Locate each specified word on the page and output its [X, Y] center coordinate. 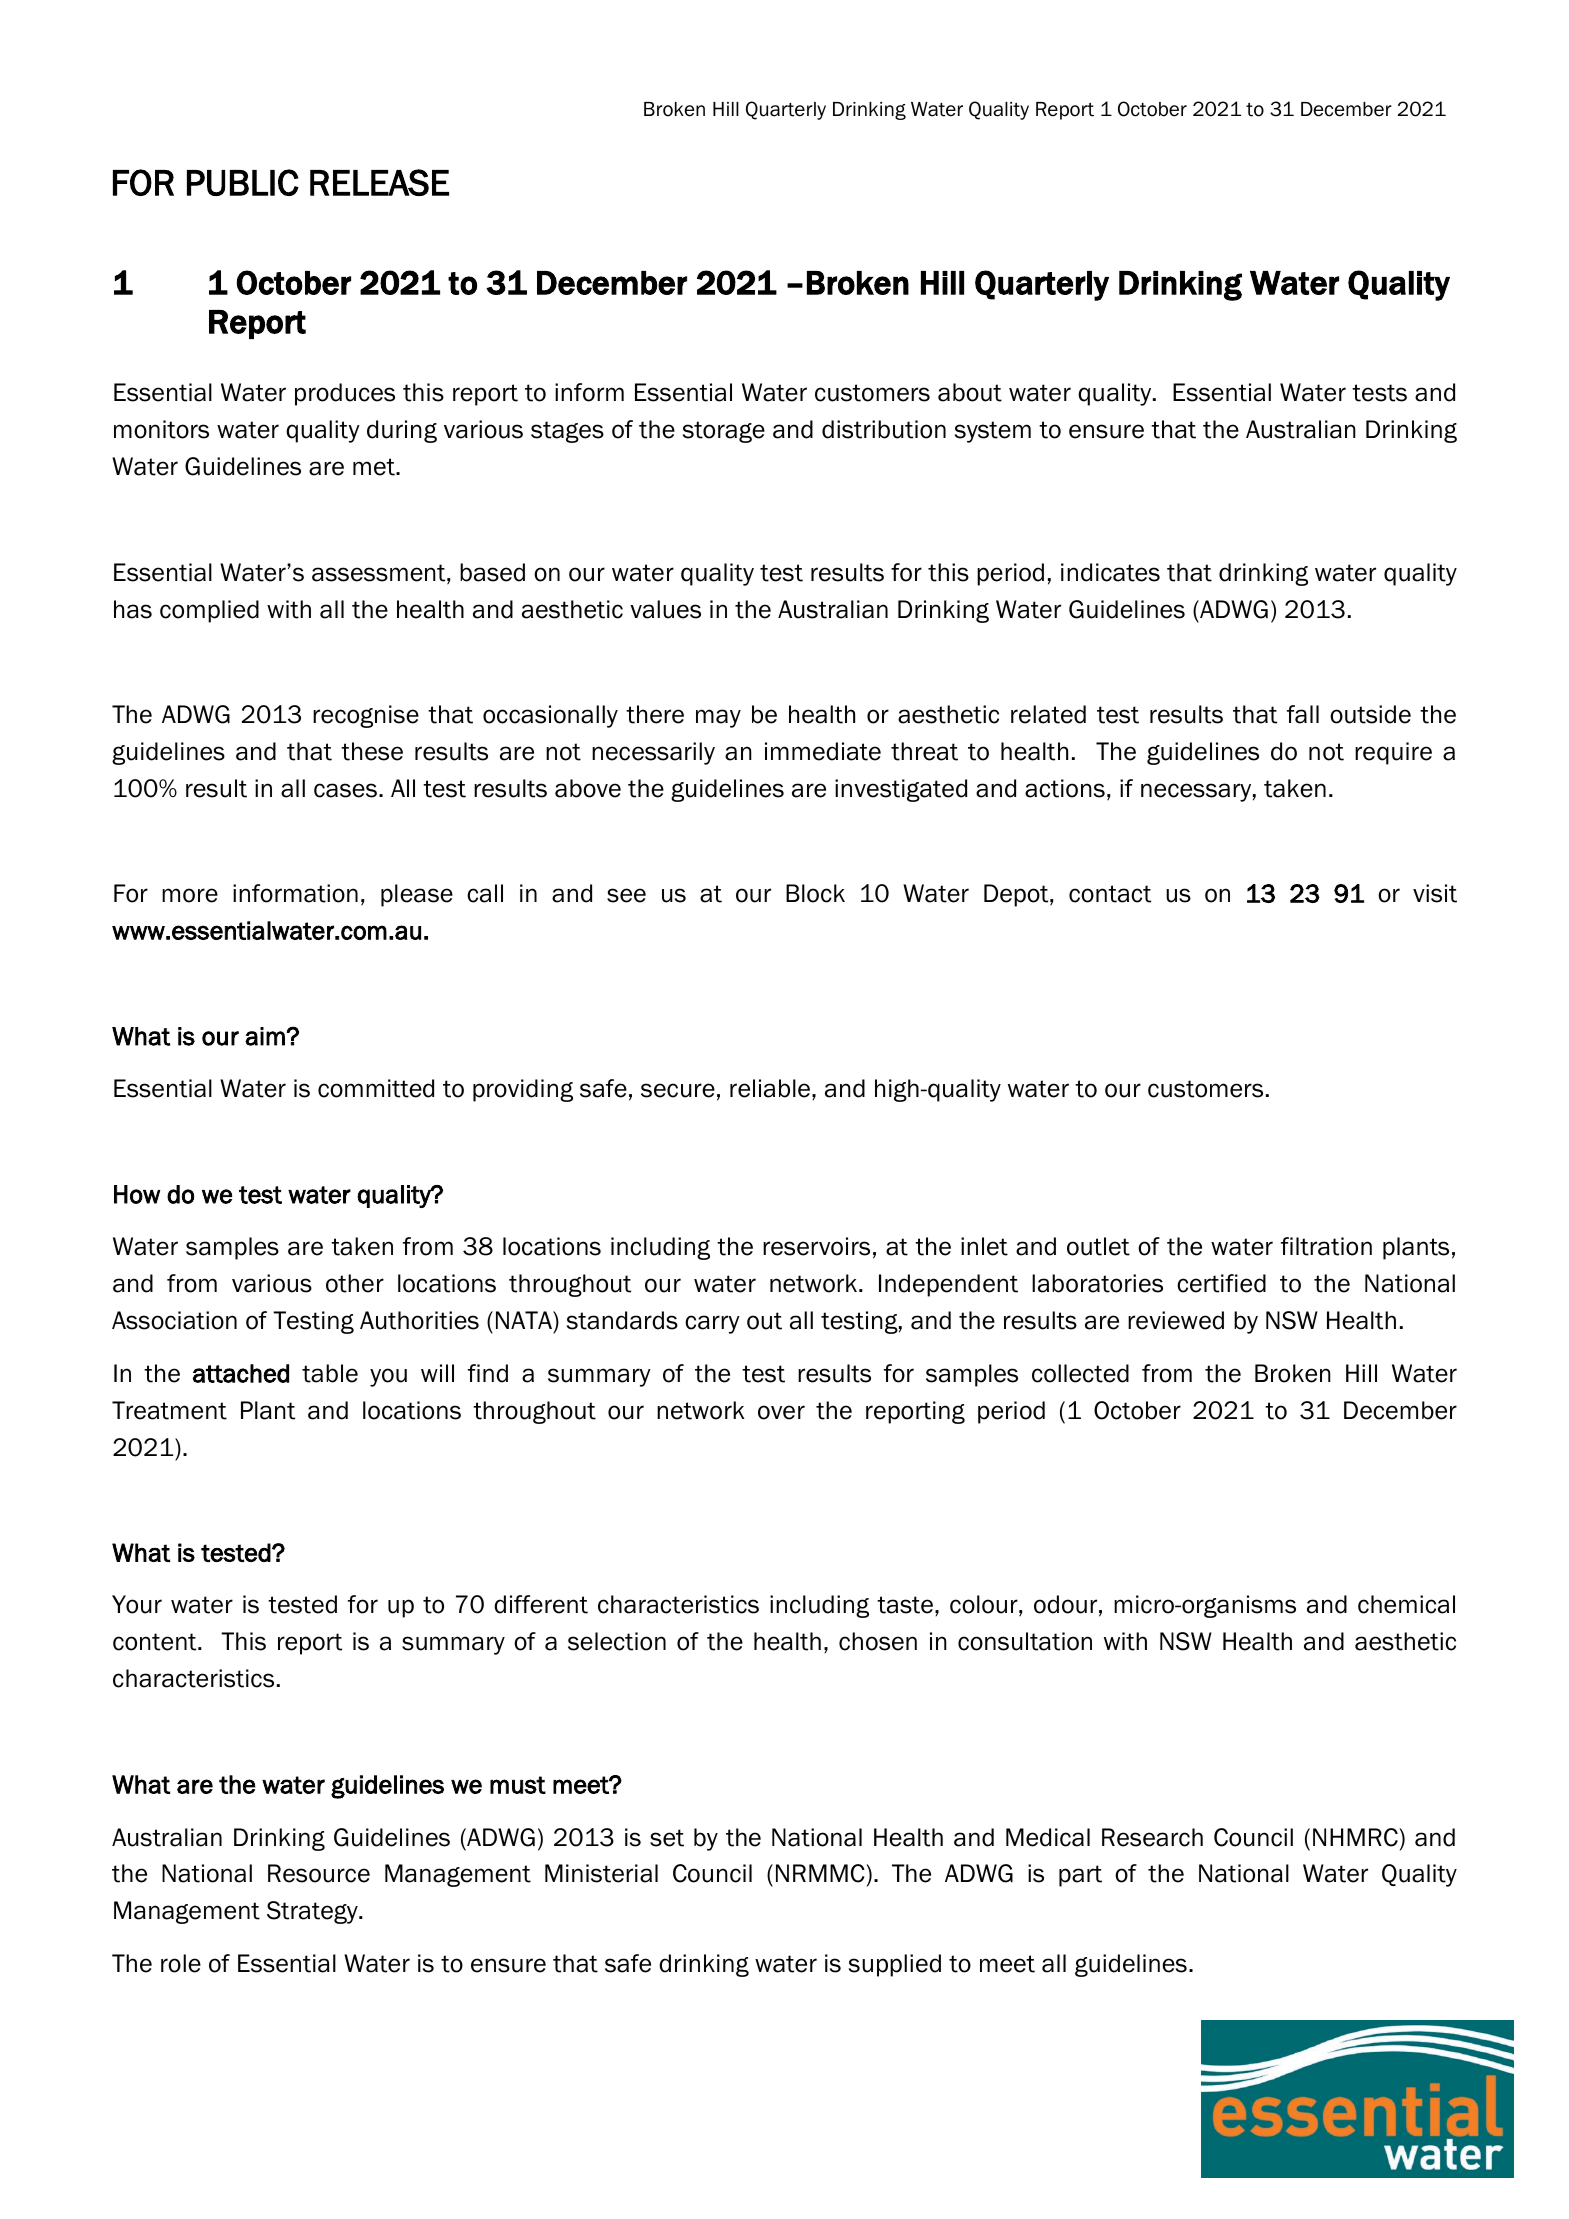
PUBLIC [243, 182]
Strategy [313, 1912]
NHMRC [1356, 1837]
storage [724, 432]
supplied [895, 1965]
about [970, 392]
